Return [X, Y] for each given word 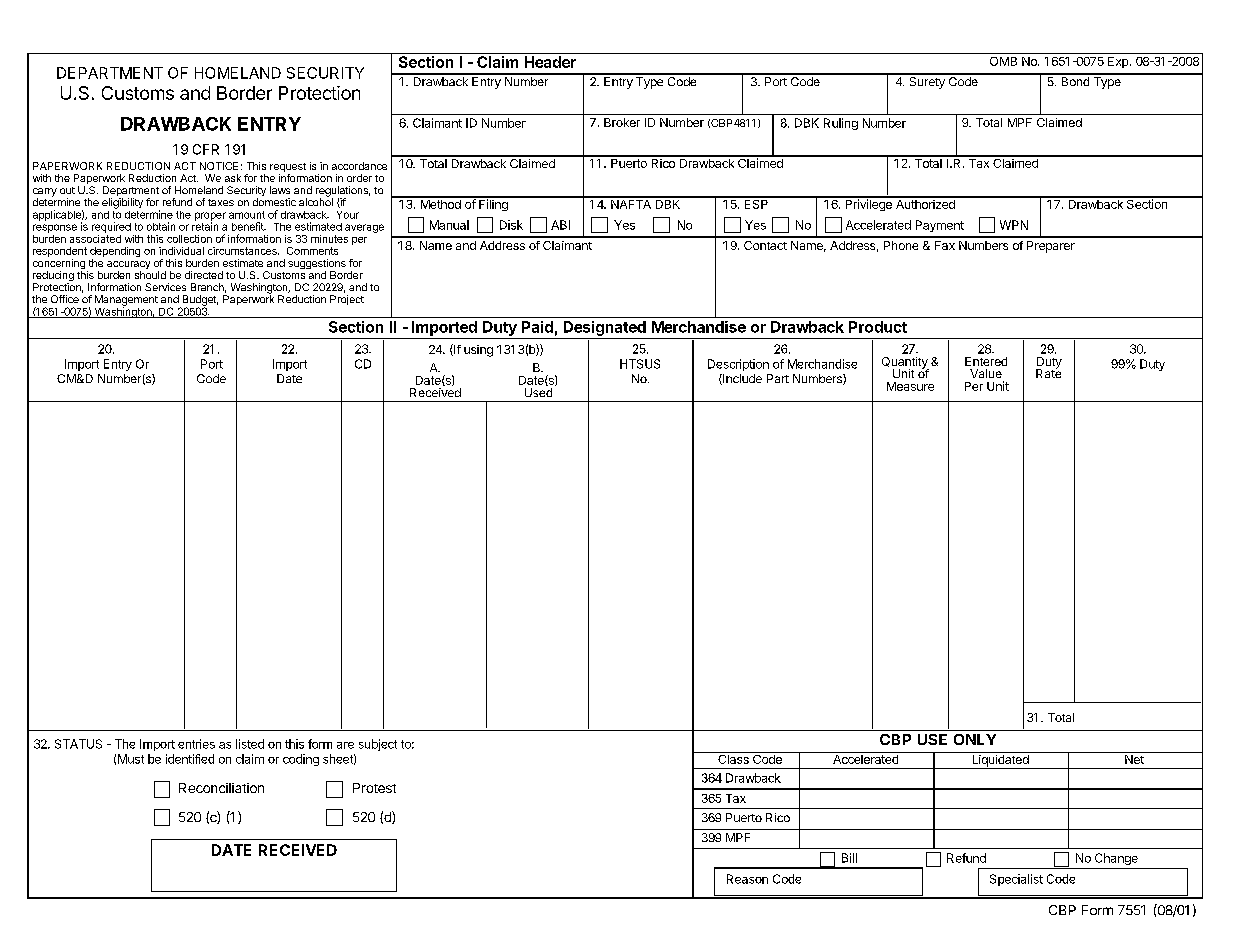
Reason [747, 879]
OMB [1003, 61]
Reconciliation [221, 788]
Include [741, 379]
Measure [910, 386]
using [478, 351]
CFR [206, 149]
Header [550, 62]
